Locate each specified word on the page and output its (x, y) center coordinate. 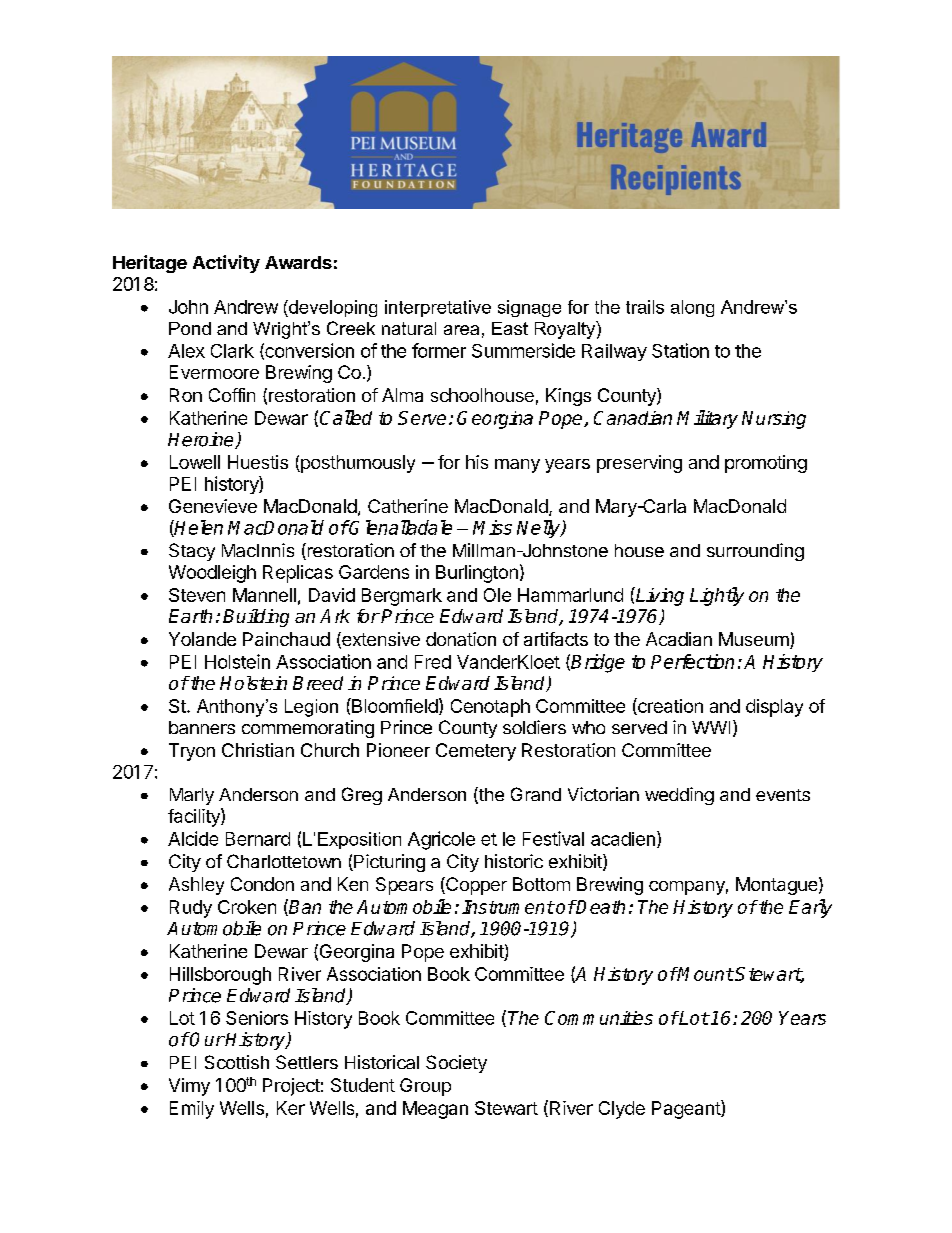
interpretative (438, 308)
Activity (226, 264)
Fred (433, 662)
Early (810, 908)
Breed (318, 683)
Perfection (692, 661)
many (517, 466)
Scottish (237, 1062)
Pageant (687, 1109)
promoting (766, 464)
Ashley (196, 886)
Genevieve (213, 506)
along (692, 308)
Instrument (508, 907)
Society (456, 1064)
